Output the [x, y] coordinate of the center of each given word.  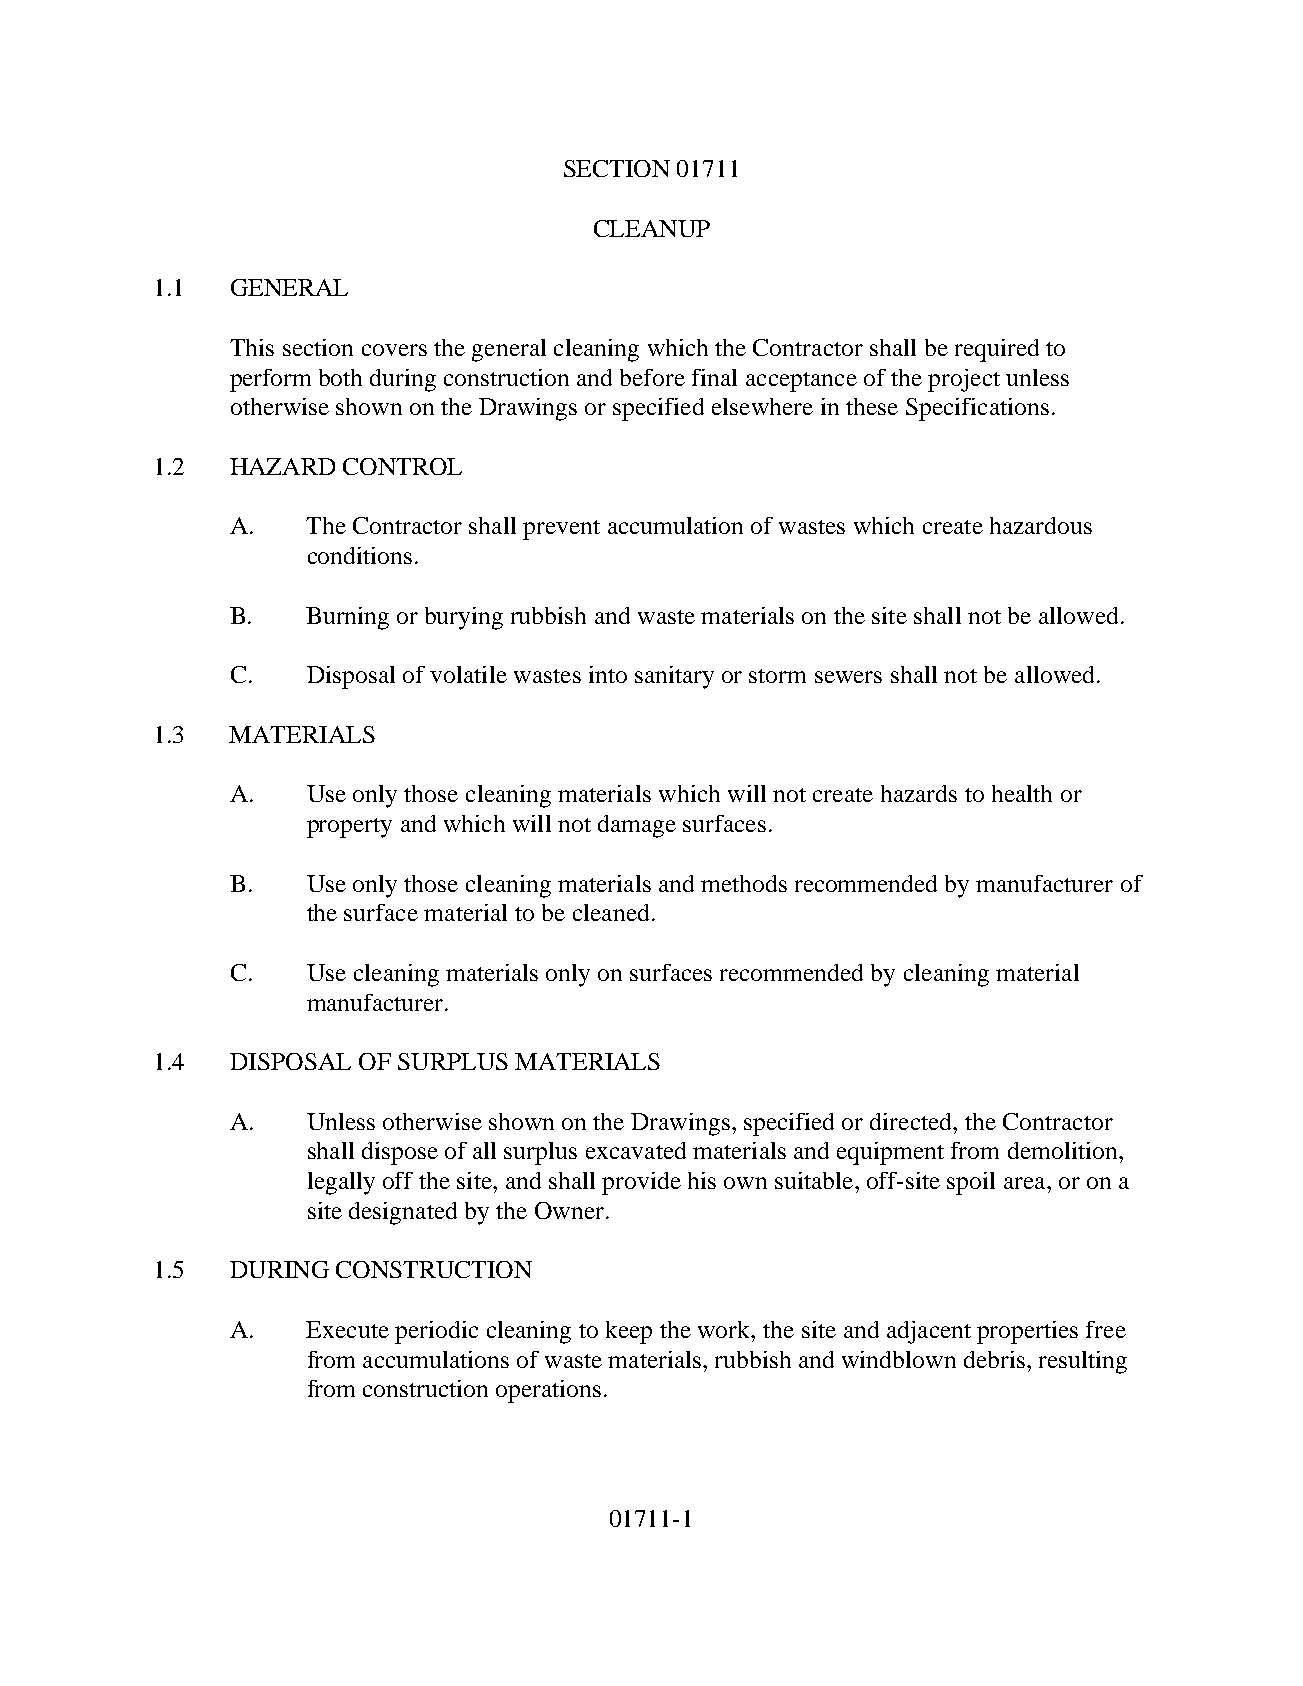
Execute [347, 1329]
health [1022, 793]
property [349, 828]
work [725, 1329]
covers [394, 350]
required [997, 350]
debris [994, 1359]
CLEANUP [652, 228]
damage [637, 826]
